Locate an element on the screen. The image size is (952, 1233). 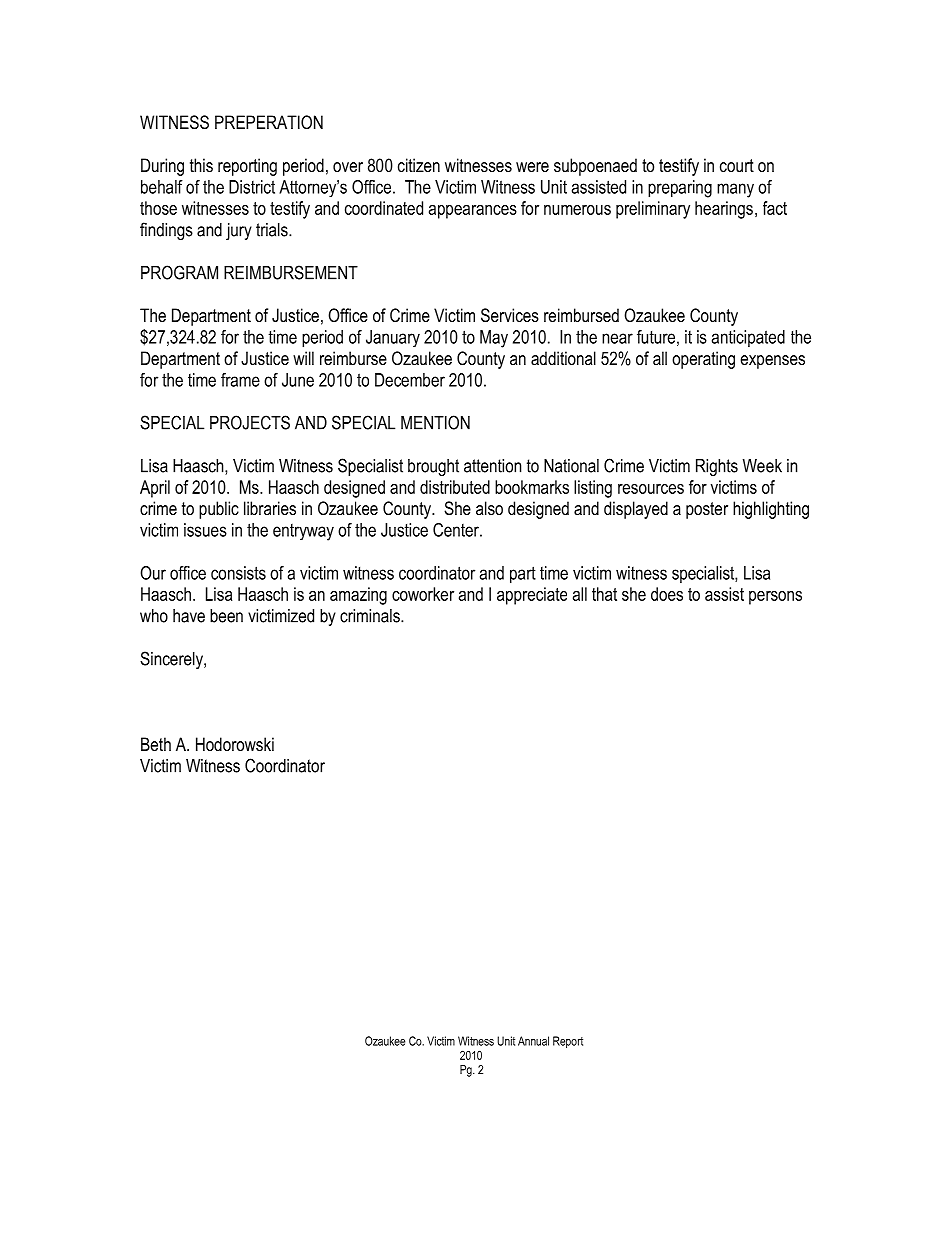
consists is located at coordinates (238, 573).
